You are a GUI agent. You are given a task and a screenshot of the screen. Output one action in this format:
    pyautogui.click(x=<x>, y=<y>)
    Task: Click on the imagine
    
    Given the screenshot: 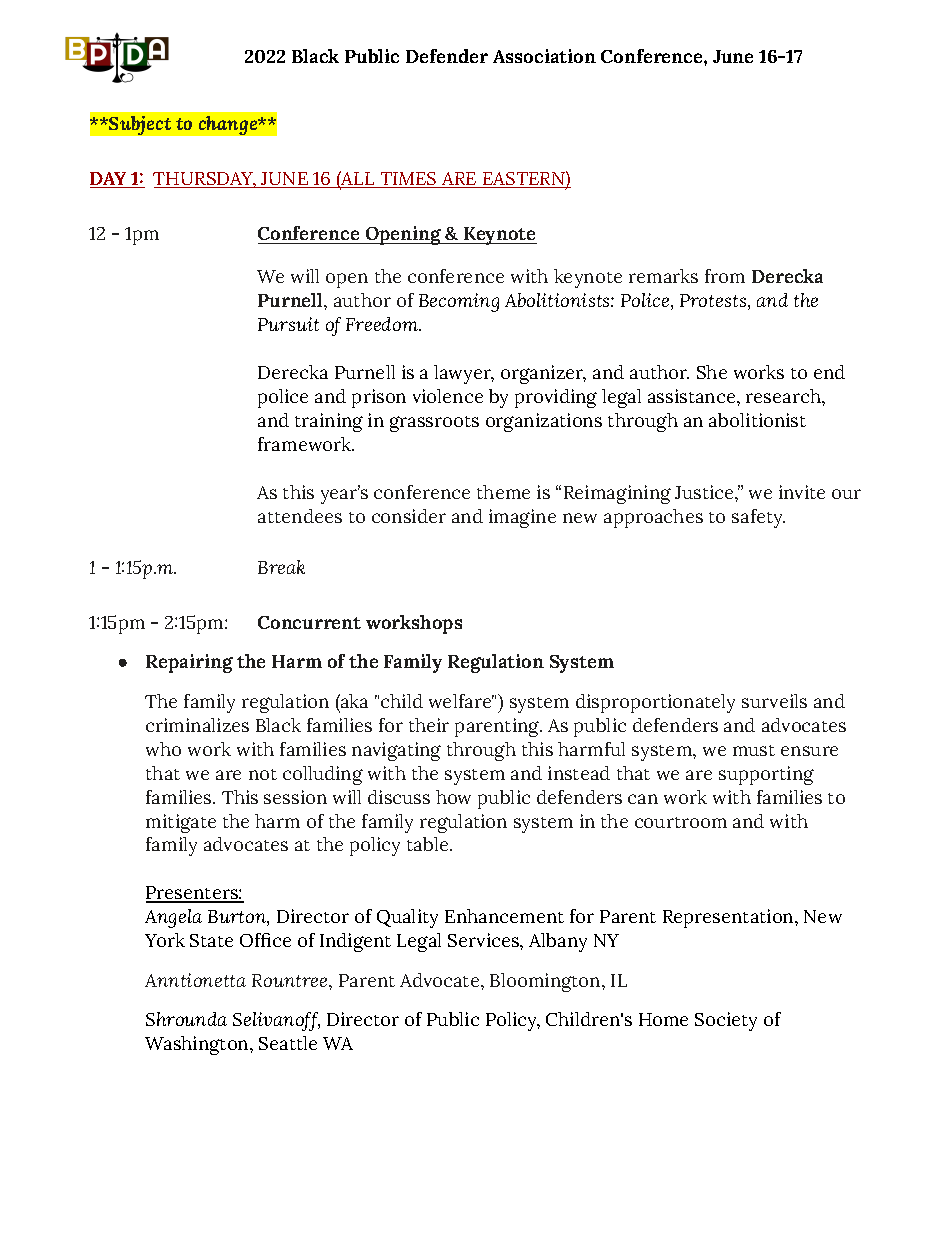 What is the action you would take?
    pyautogui.click(x=522, y=518)
